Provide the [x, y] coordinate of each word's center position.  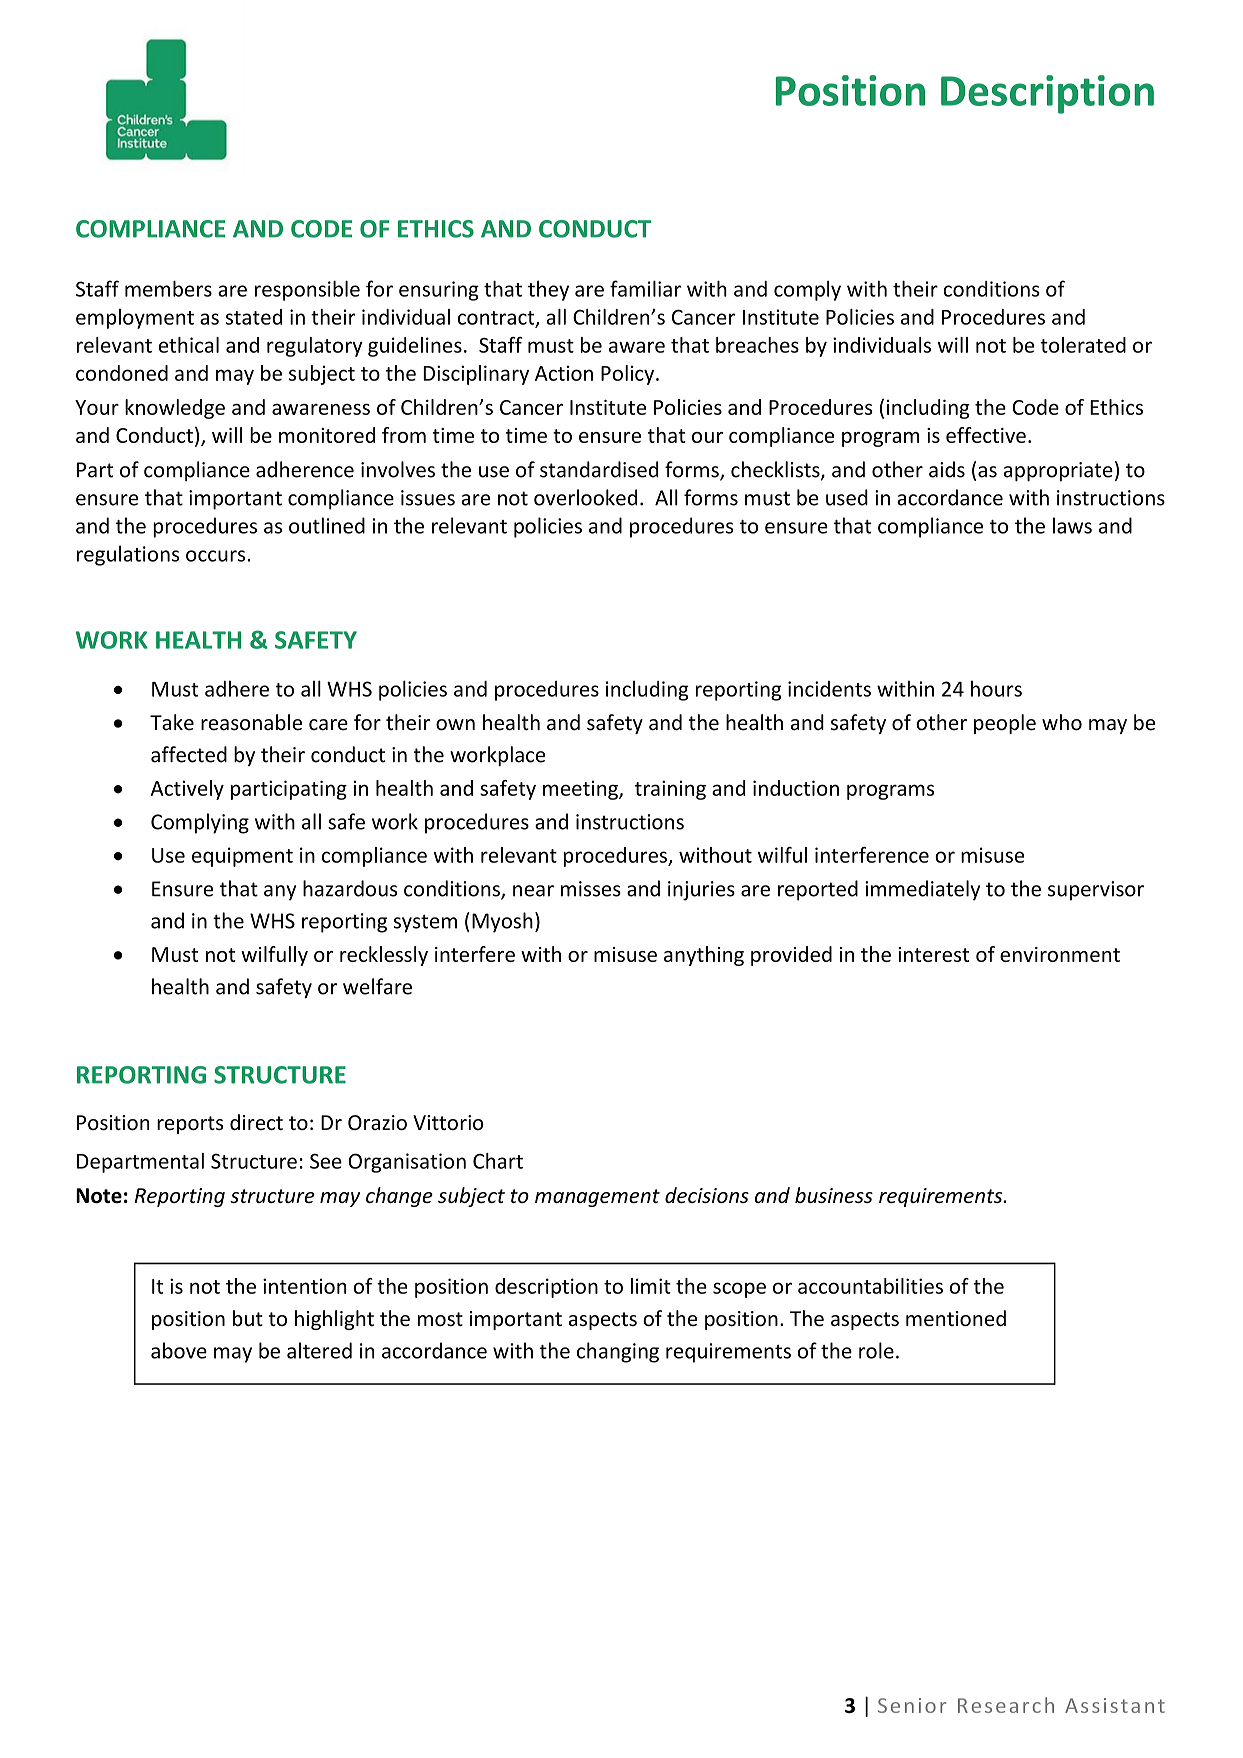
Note [99, 1196]
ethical [189, 345]
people [1005, 724]
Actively [187, 790]
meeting [581, 790]
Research [1006, 1705]
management [597, 1198]
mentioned [956, 1318]
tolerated [1083, 345]
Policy [629, 375]
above [179, 1350]
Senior [912, 1705]
